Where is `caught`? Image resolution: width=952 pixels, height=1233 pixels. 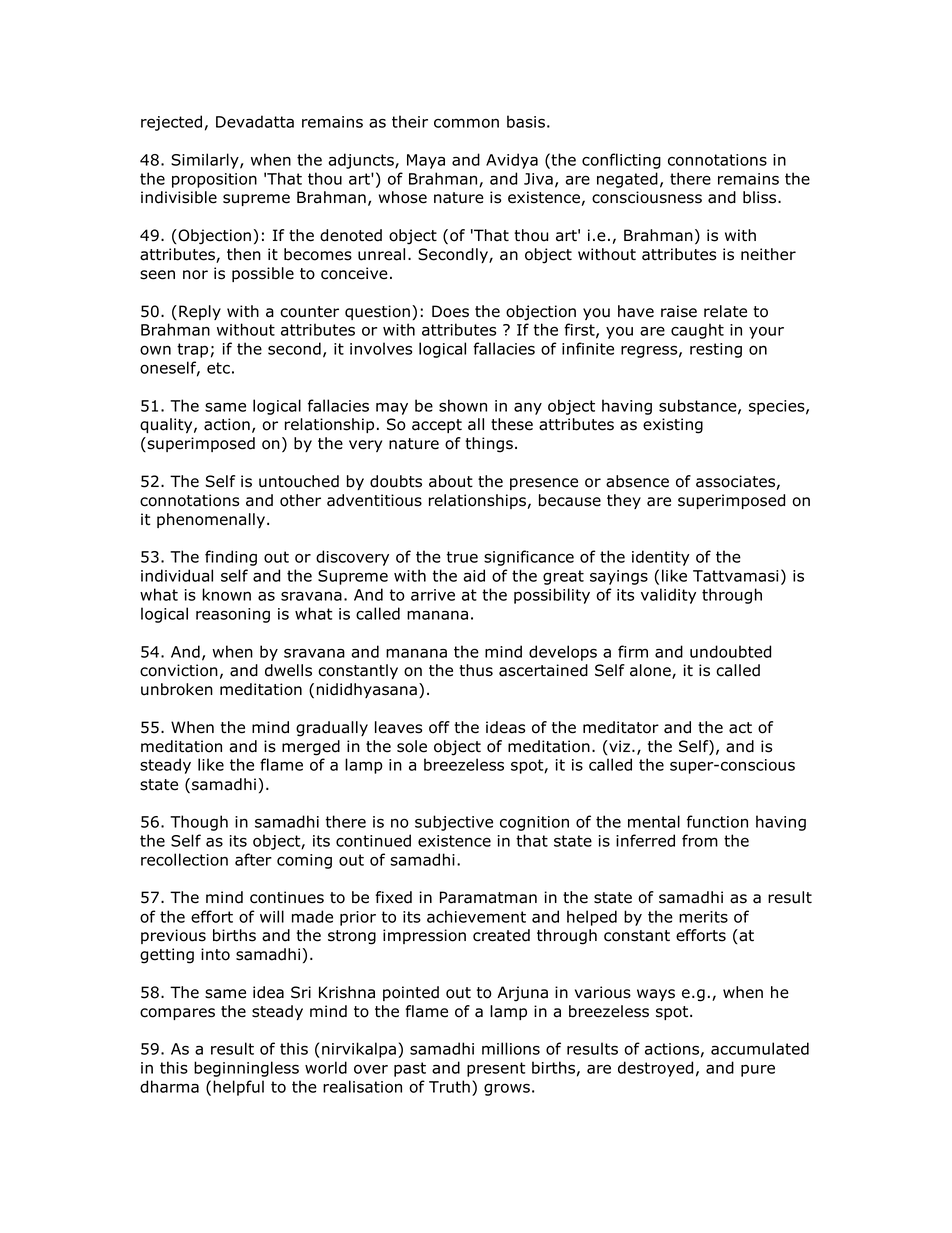 caught is located at coordinates (697, 331).
